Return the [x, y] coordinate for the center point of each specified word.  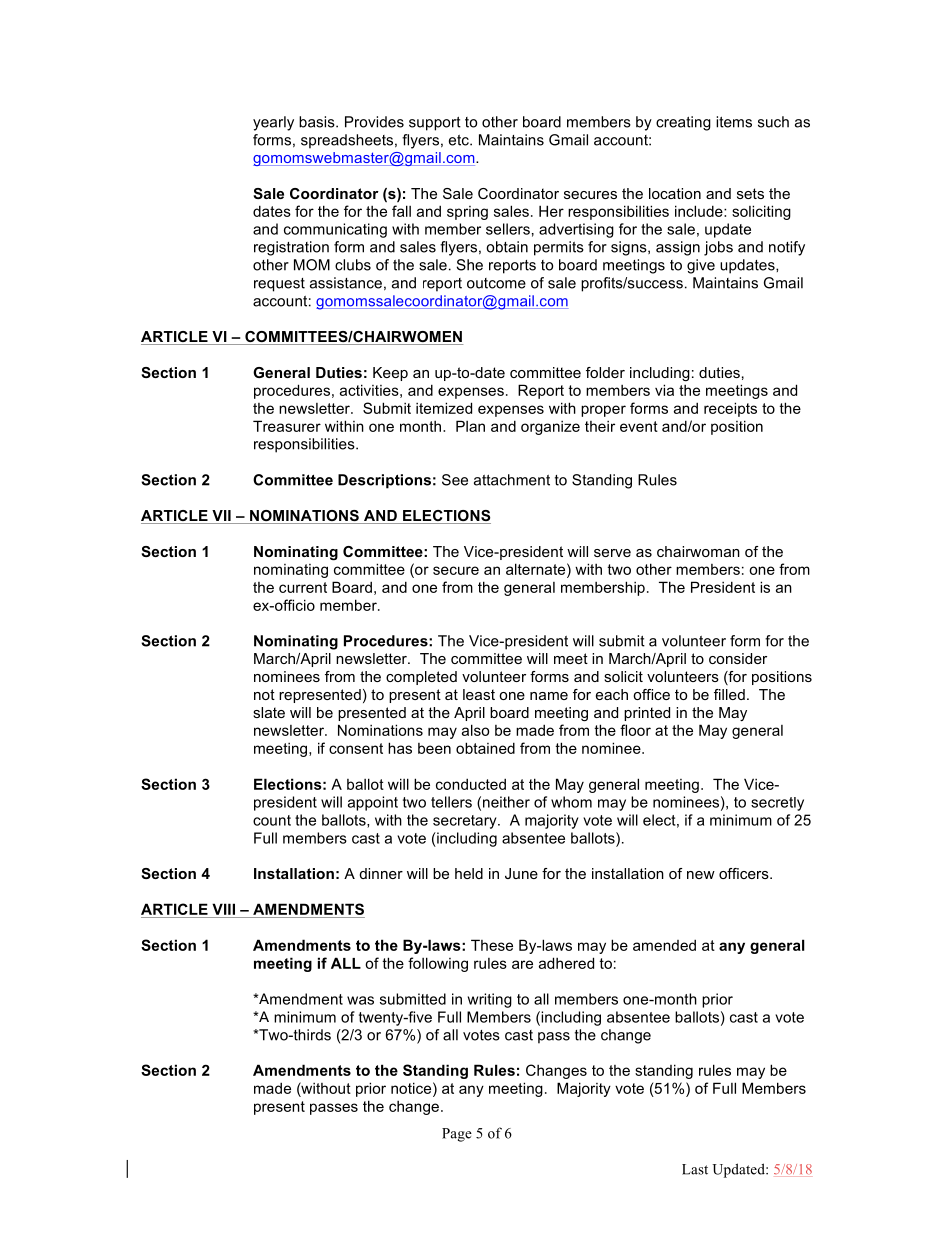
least [479, 694]
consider [738, 658]
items [734, 122]
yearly [273, 123]
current [303, 587]
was [360, 1000]
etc [460, 140]
